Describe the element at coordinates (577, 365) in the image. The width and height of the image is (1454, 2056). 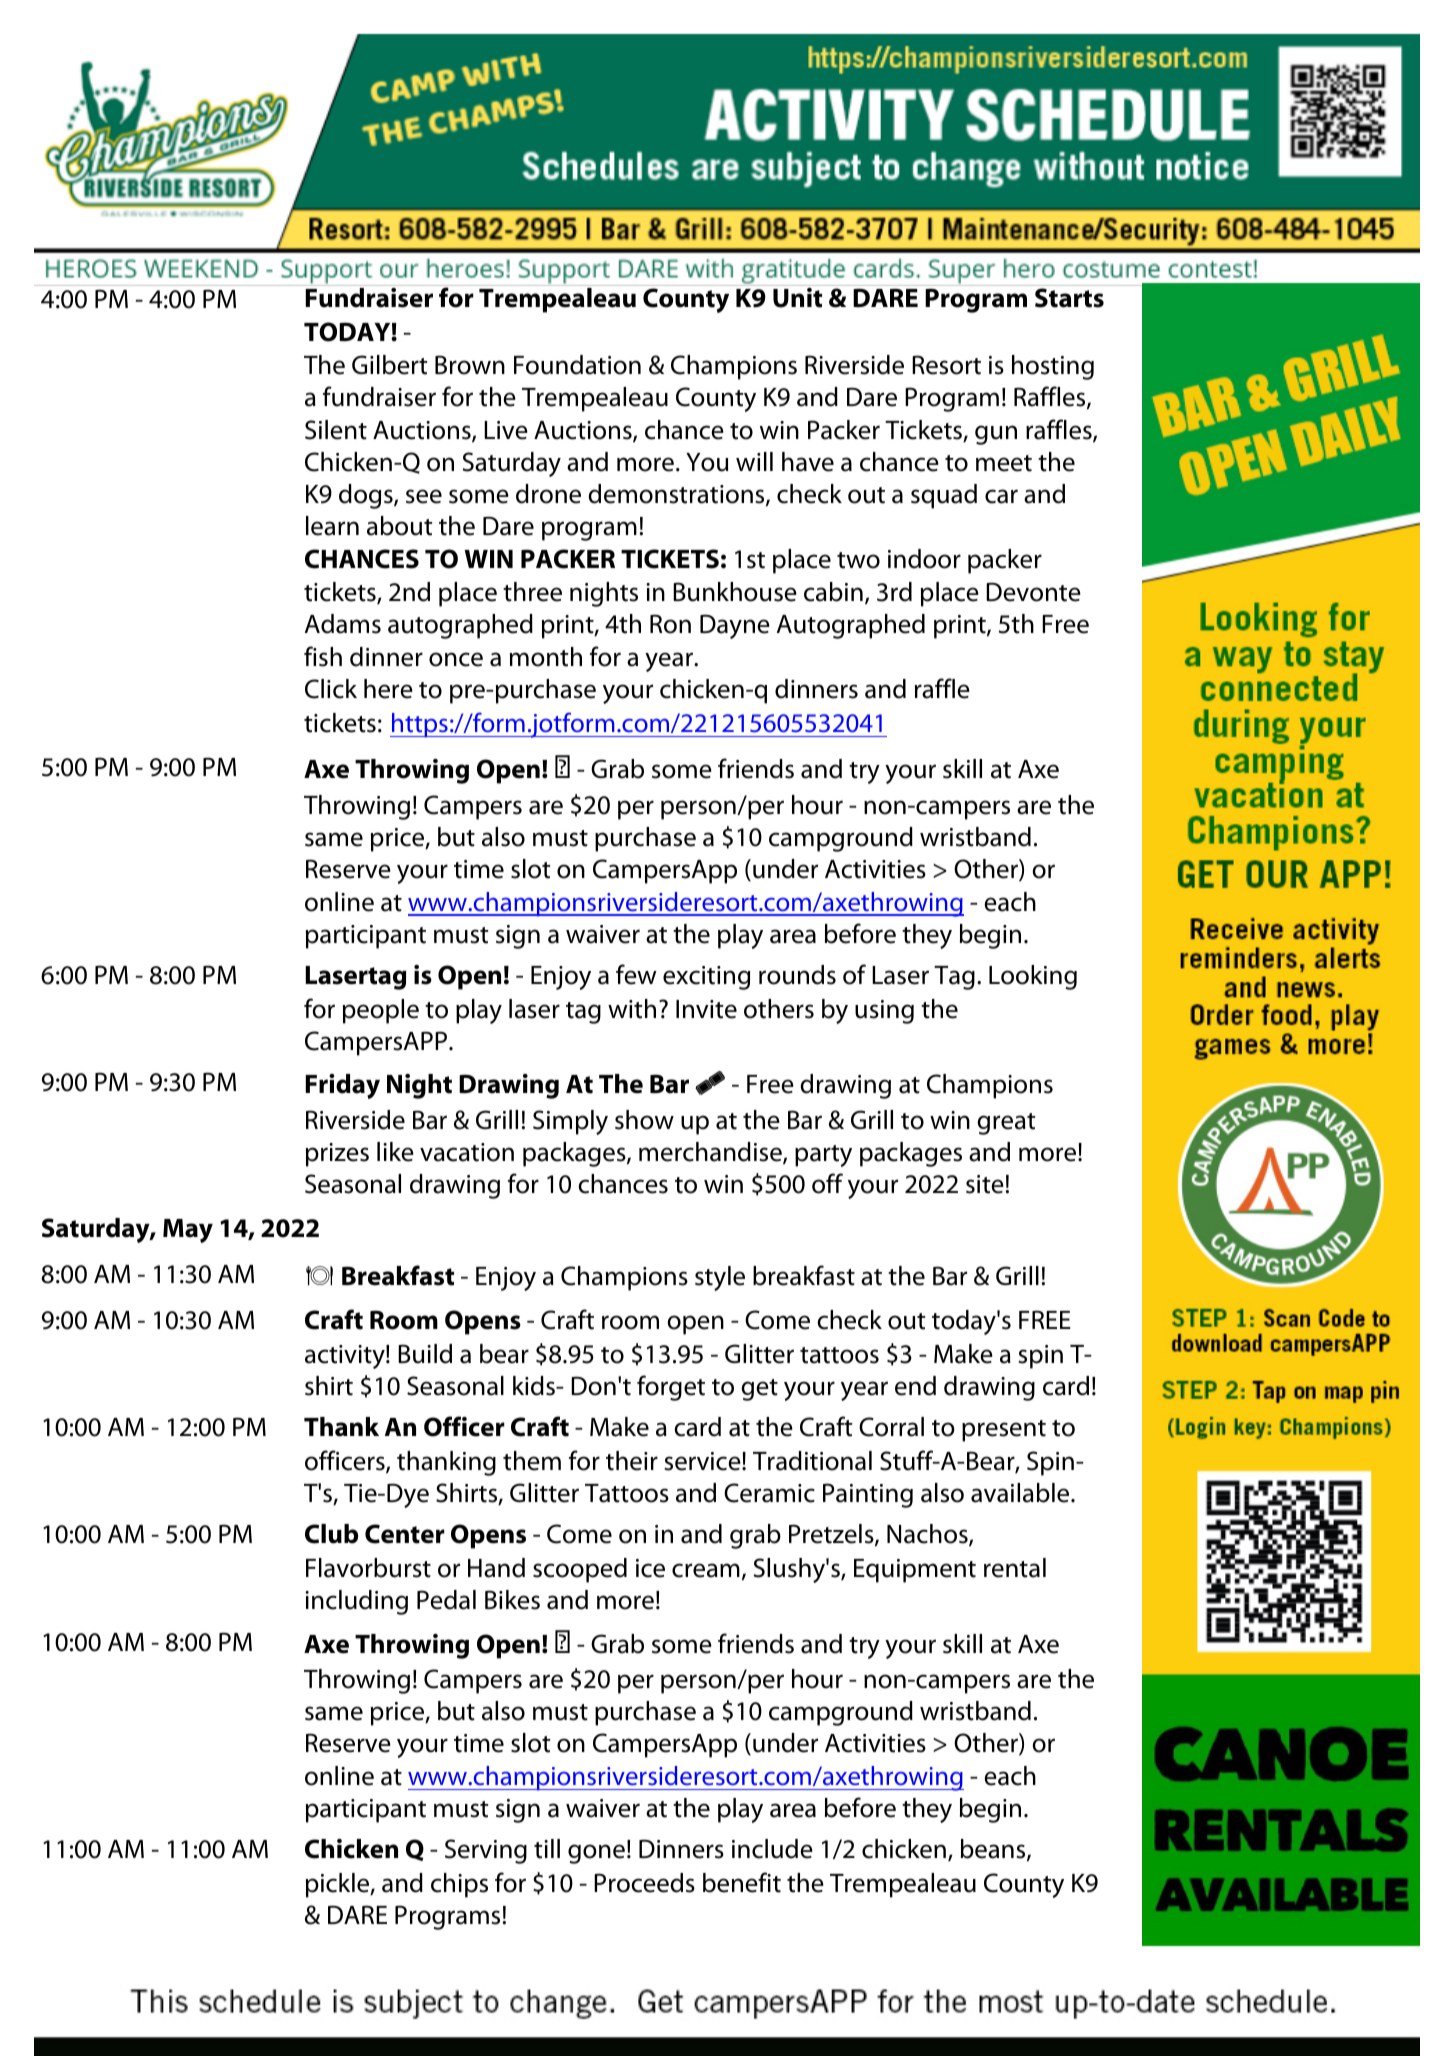
I see `Foundation` at that location.
